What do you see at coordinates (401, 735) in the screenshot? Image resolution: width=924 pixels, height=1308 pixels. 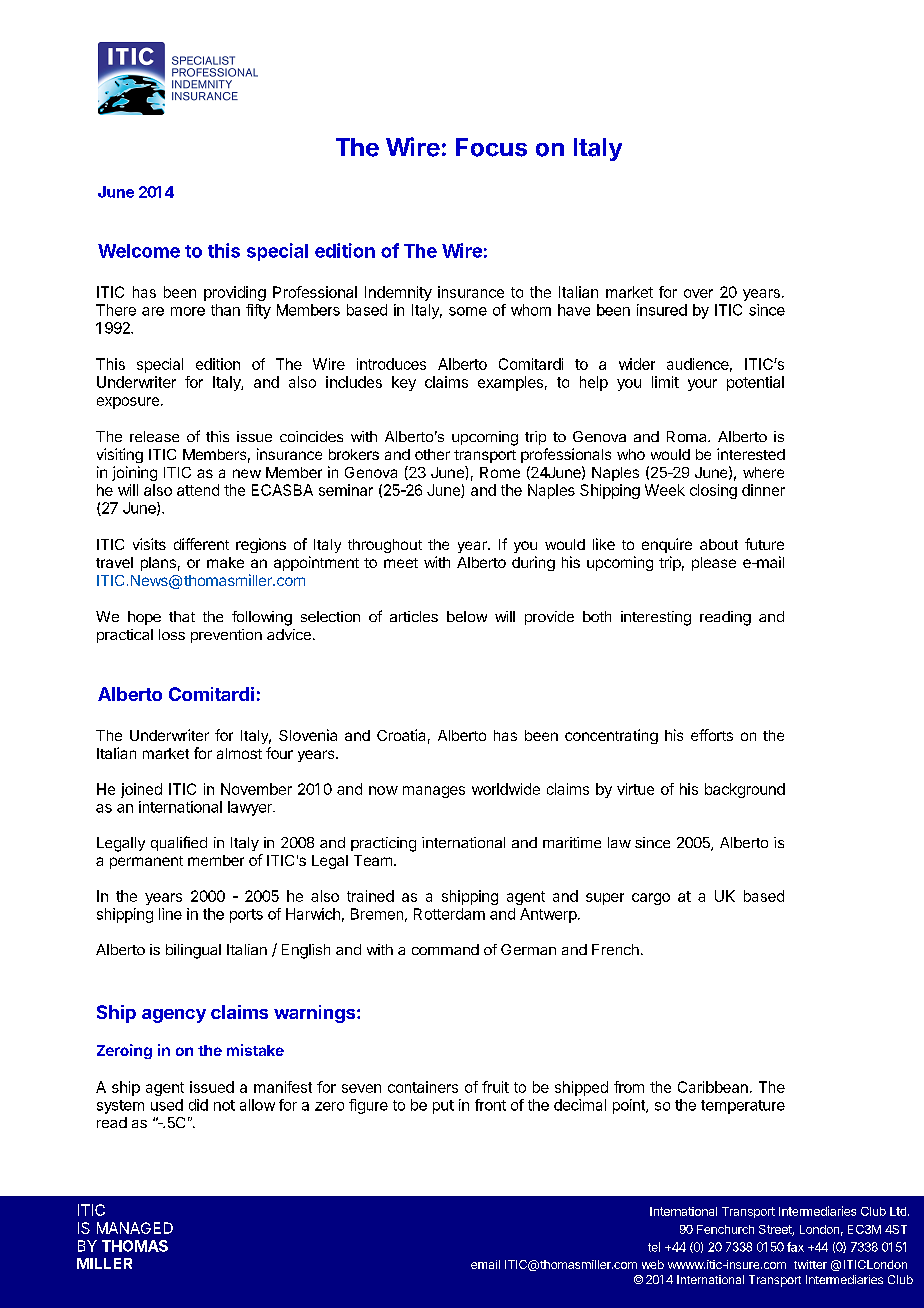 I see `Croatia` at bounding box center [401, 735].
